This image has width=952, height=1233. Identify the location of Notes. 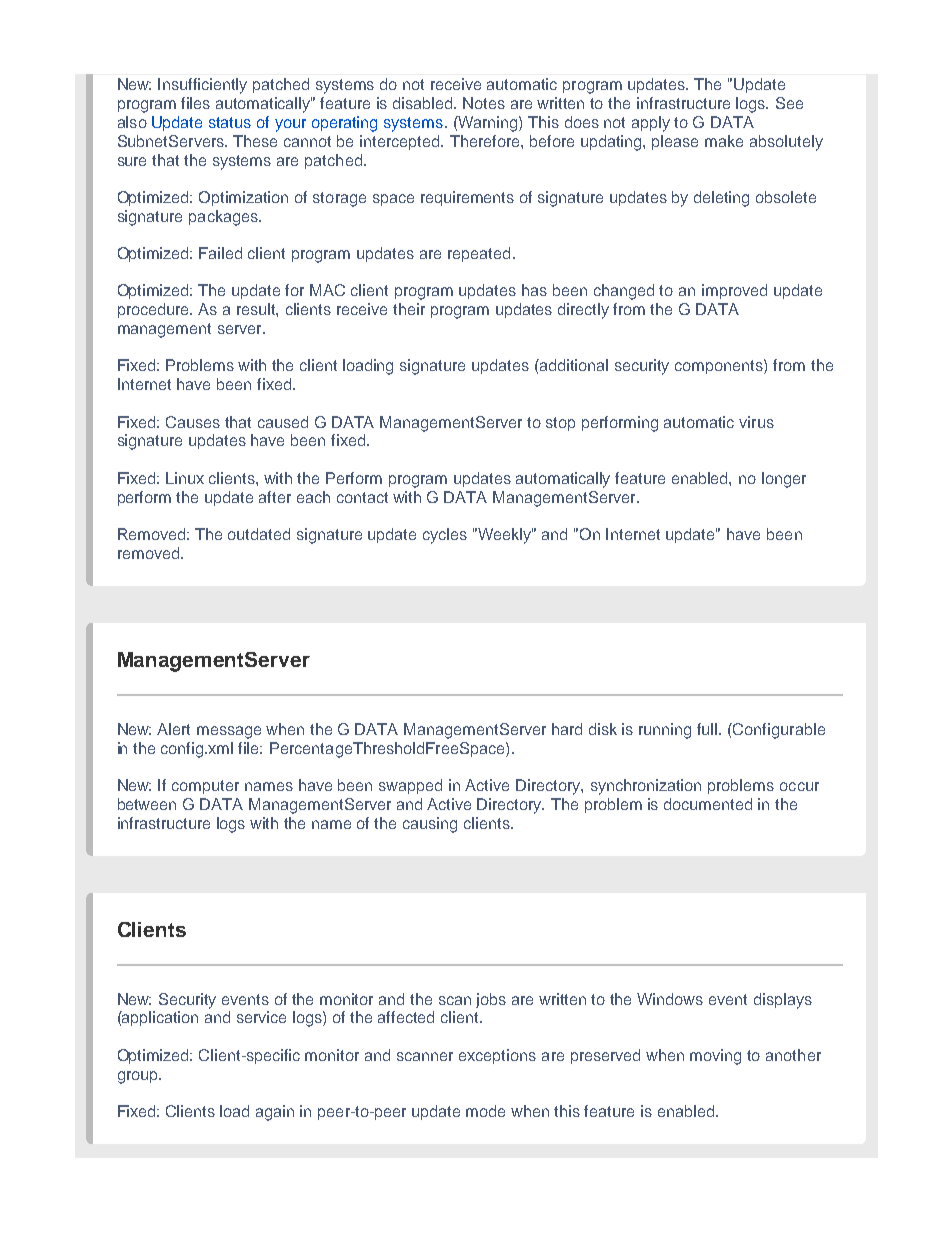
(484, 103).
